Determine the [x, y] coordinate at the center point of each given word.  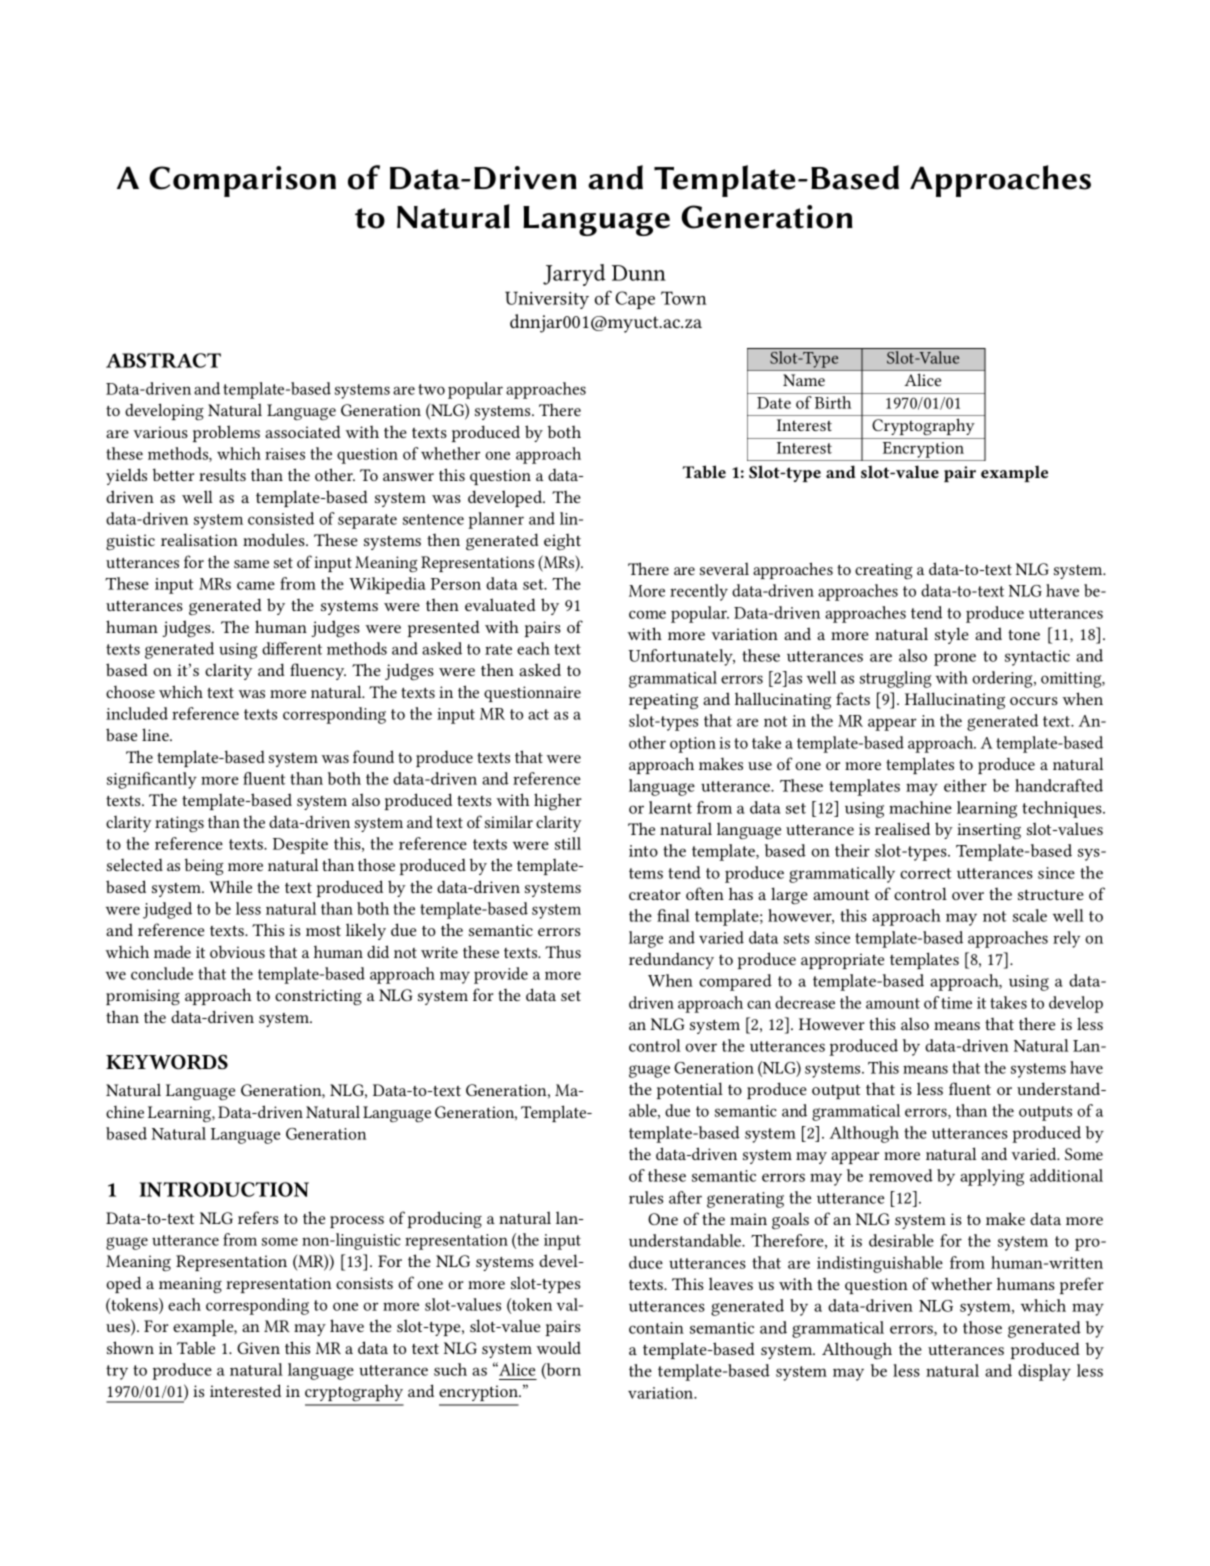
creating [884, 571]
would [558, 1347]
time [956, 1003]
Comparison [242, 181]
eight [562, 542]
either [965, 785]
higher [558, 801]
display [1044, 1372]
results [222, 474]
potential [690, 1090]
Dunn [639, 273]
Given [258, 1348]
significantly [152, 780]
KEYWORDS [167, 1062]
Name [804, 380]
